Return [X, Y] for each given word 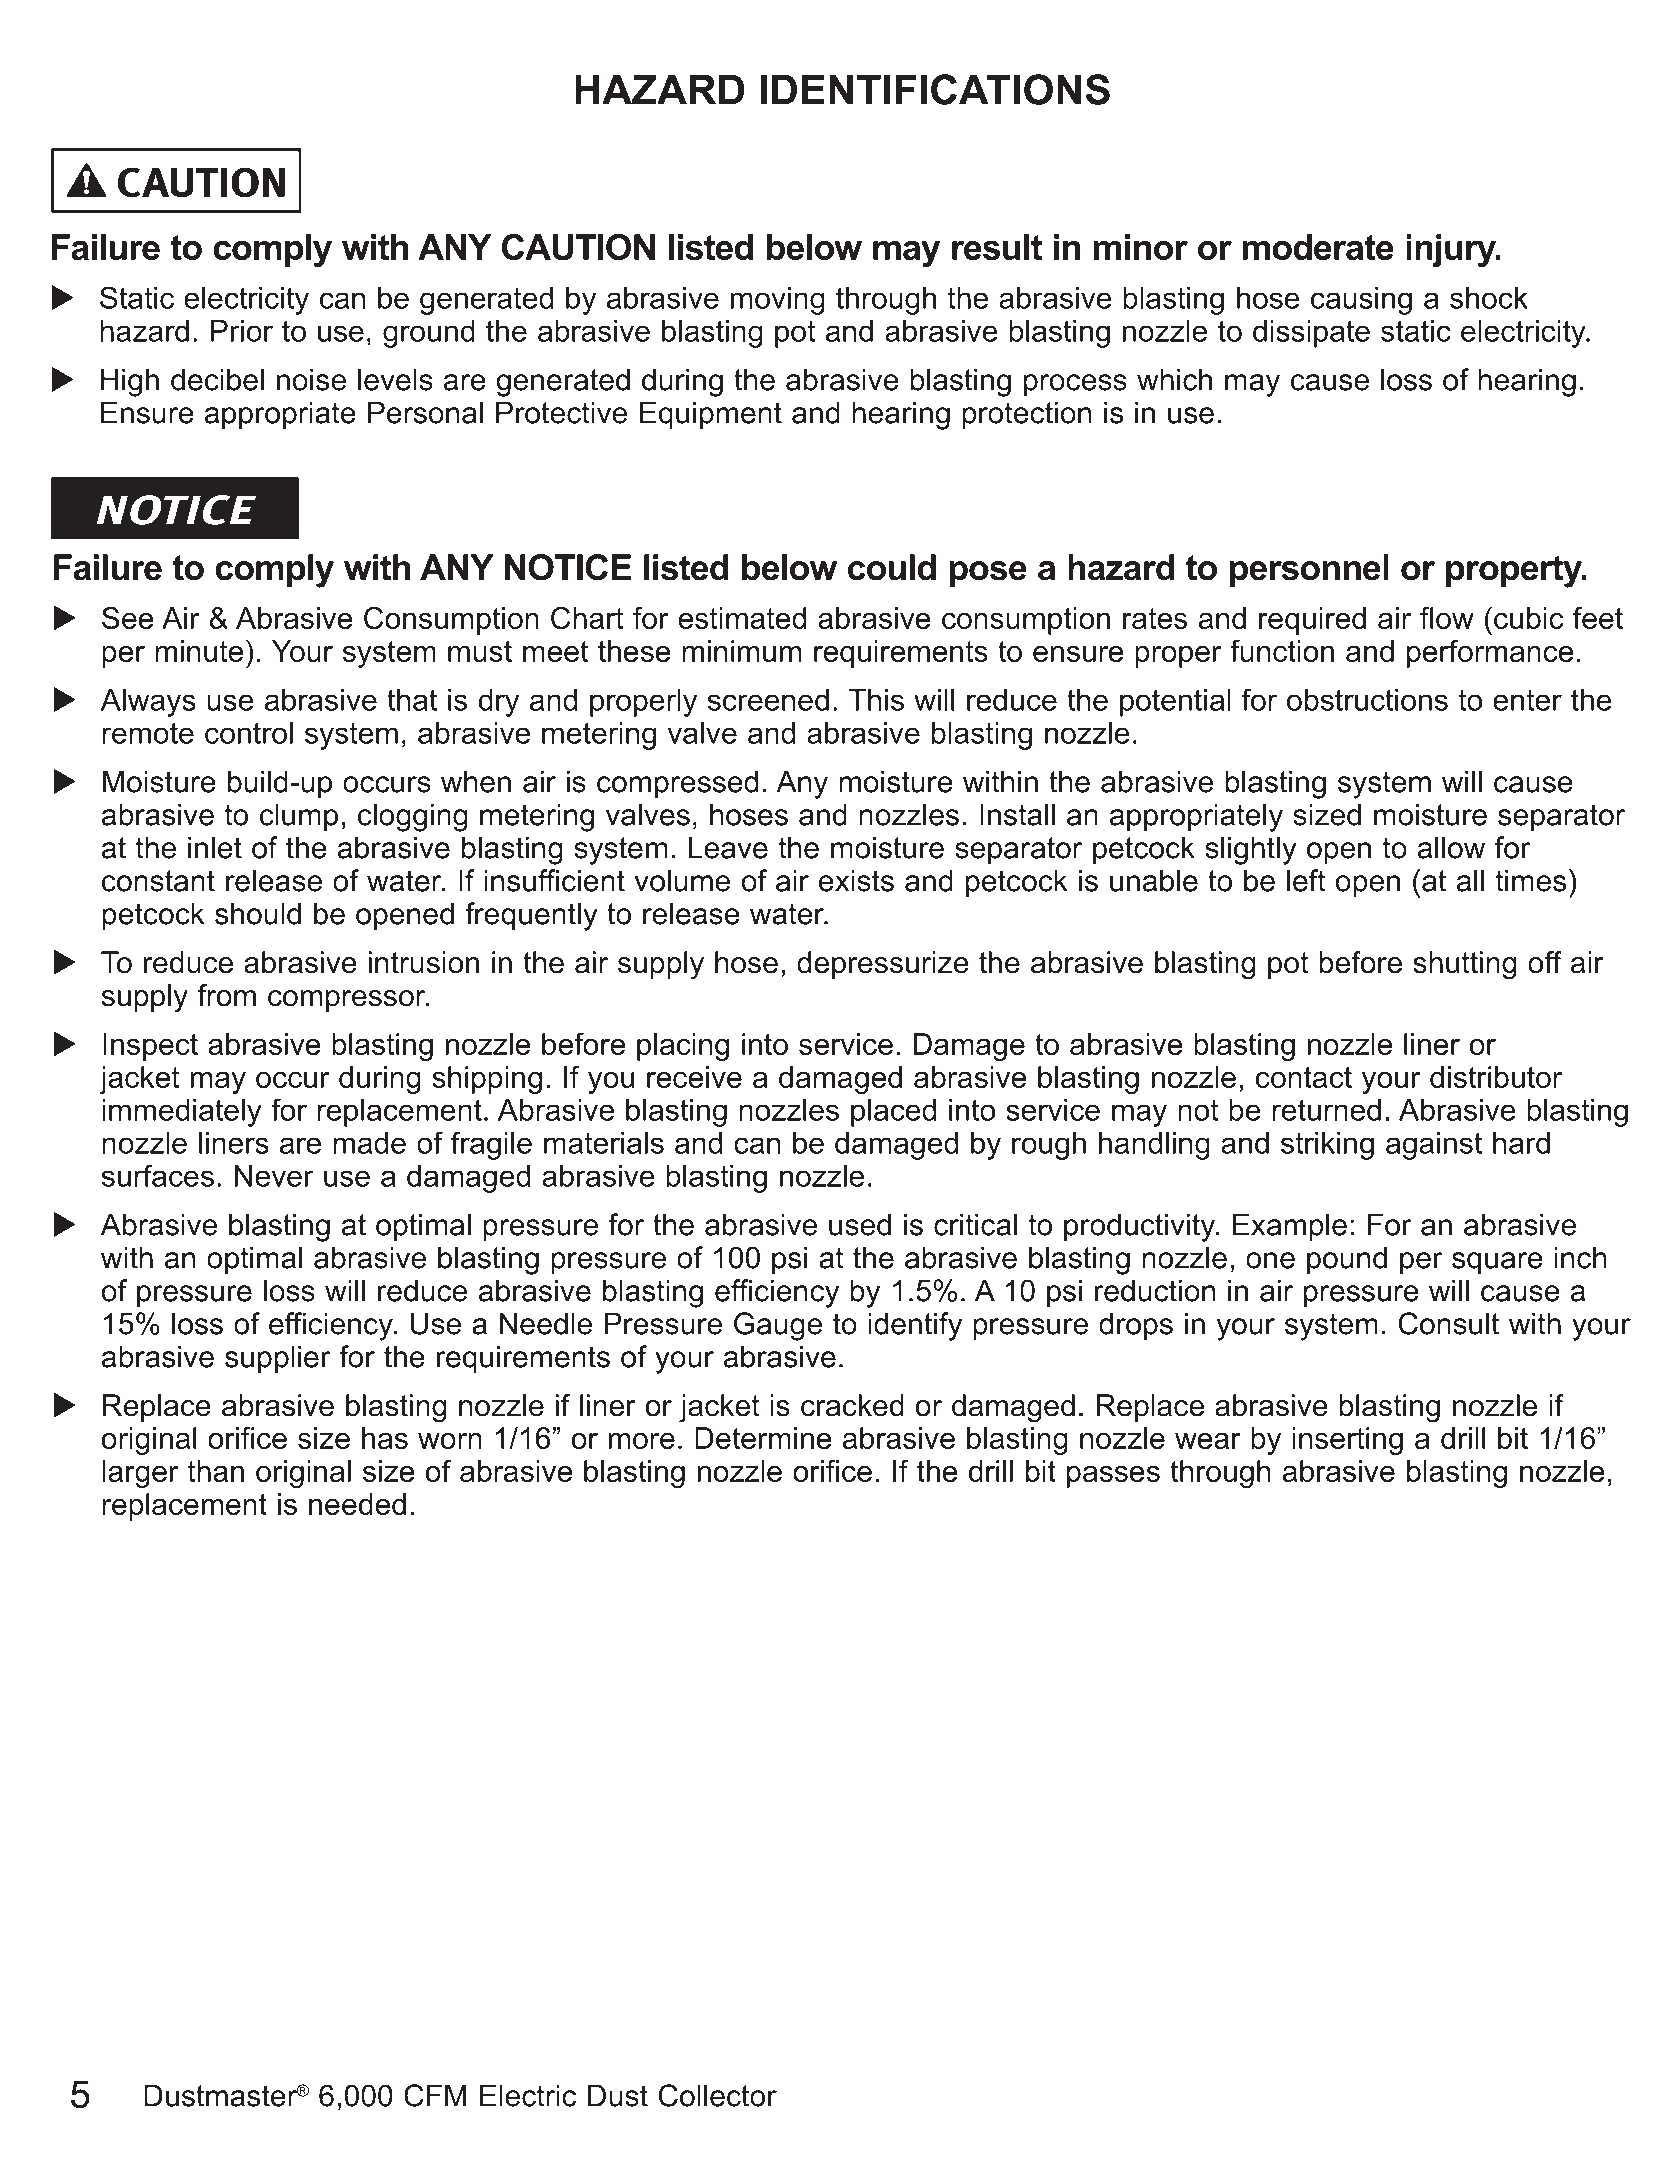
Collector [717, 2095]
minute [199, 651]
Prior [242, 331]
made [369, 1143]
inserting [1347, 1441]
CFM [435, 2095]
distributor [1496, 1077]
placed [893, 1113]
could [892, 567]
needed [357, 1504]
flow [1447, 618]
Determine [763, 1438]
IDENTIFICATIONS [935, 89]
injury [1452, 251]
